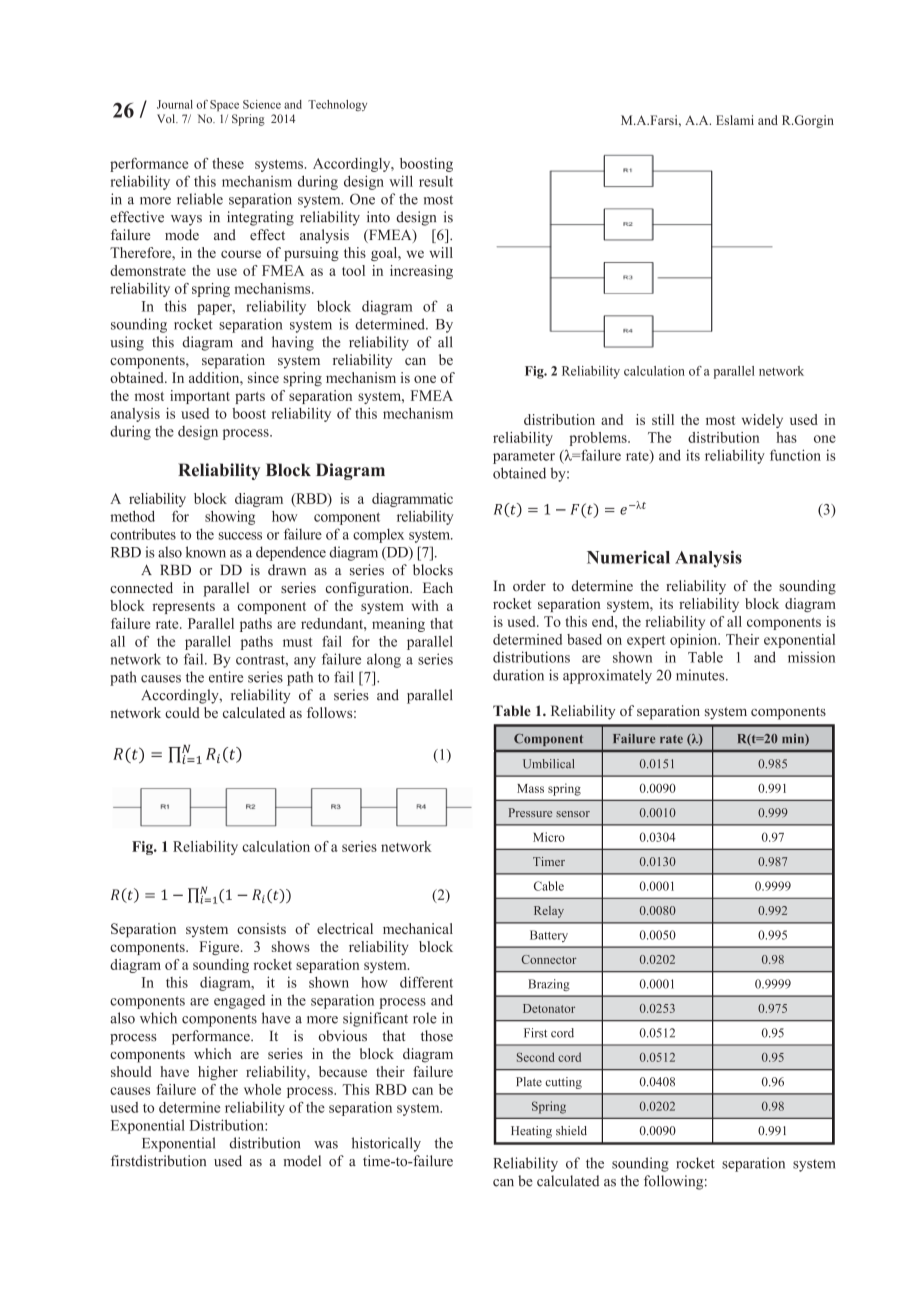 Image resolution: width=924 pixels, height=1308 pixels. What do you see at coordinates (548, 764) in the screenshot?
I see `Umbilical` at bounding box center [548, 764].
